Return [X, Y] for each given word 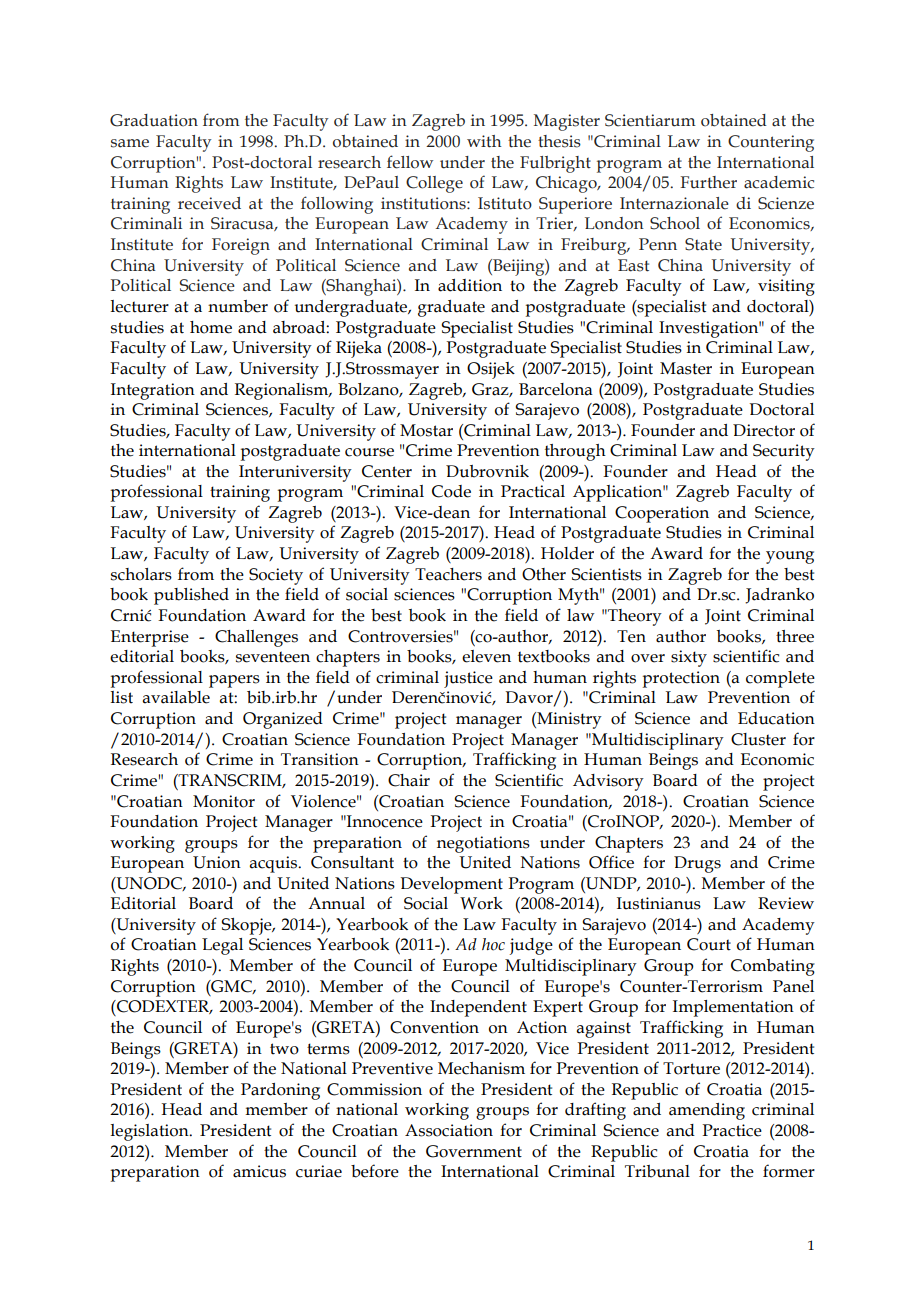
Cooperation [662, 514]
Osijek [491, 370]
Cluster [758, 739]
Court [709, 944]
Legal [222, 946]
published [191, 596]
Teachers [448, 574]
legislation [151, 1132]
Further [708, 182]
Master [686, 368]
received [209, 203]
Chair [409, 780]
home [211, 327]
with [484, 141]
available [176, 697]
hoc [493, 944]
